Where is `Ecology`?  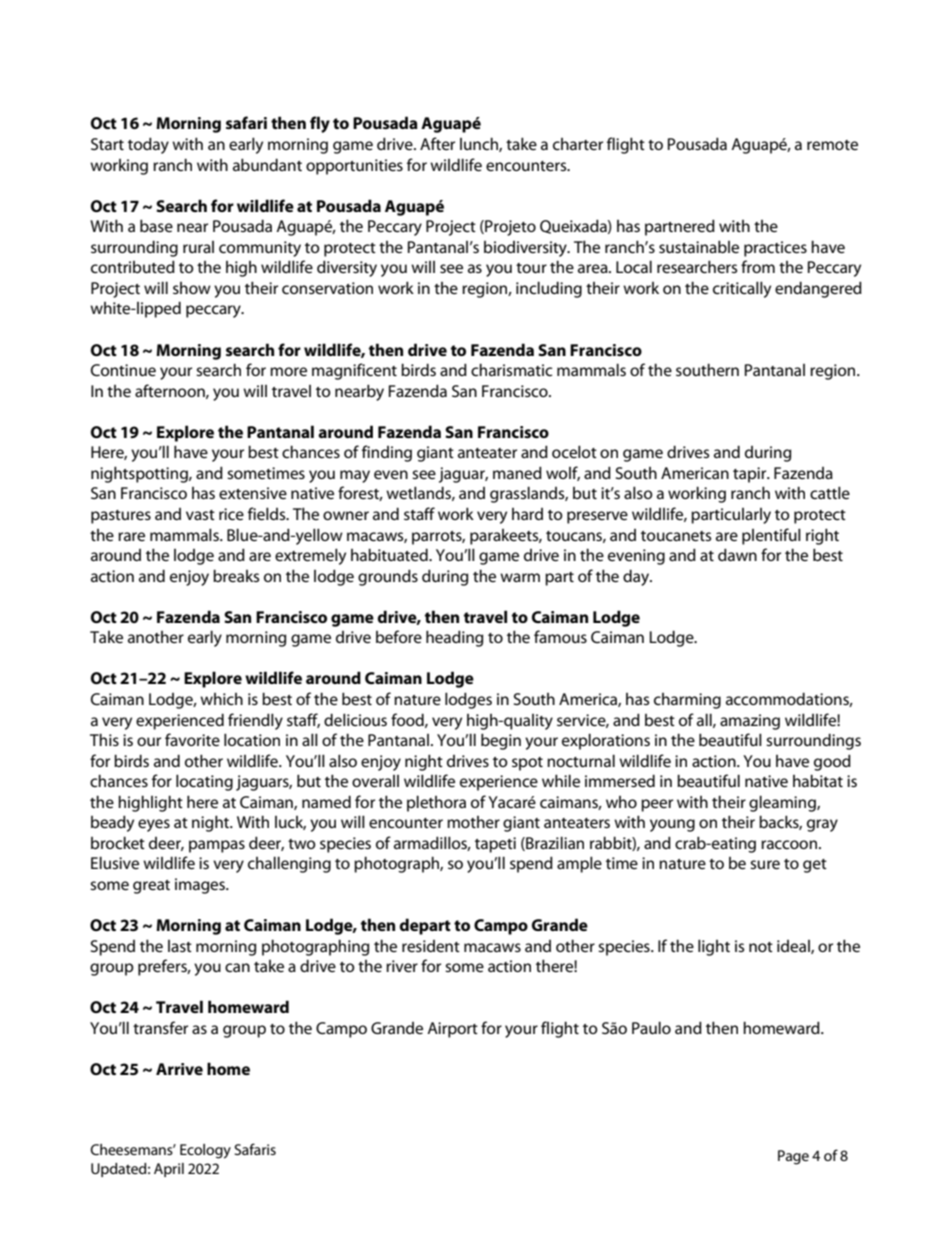 Ecology is located at coordinates (205, 1151).
